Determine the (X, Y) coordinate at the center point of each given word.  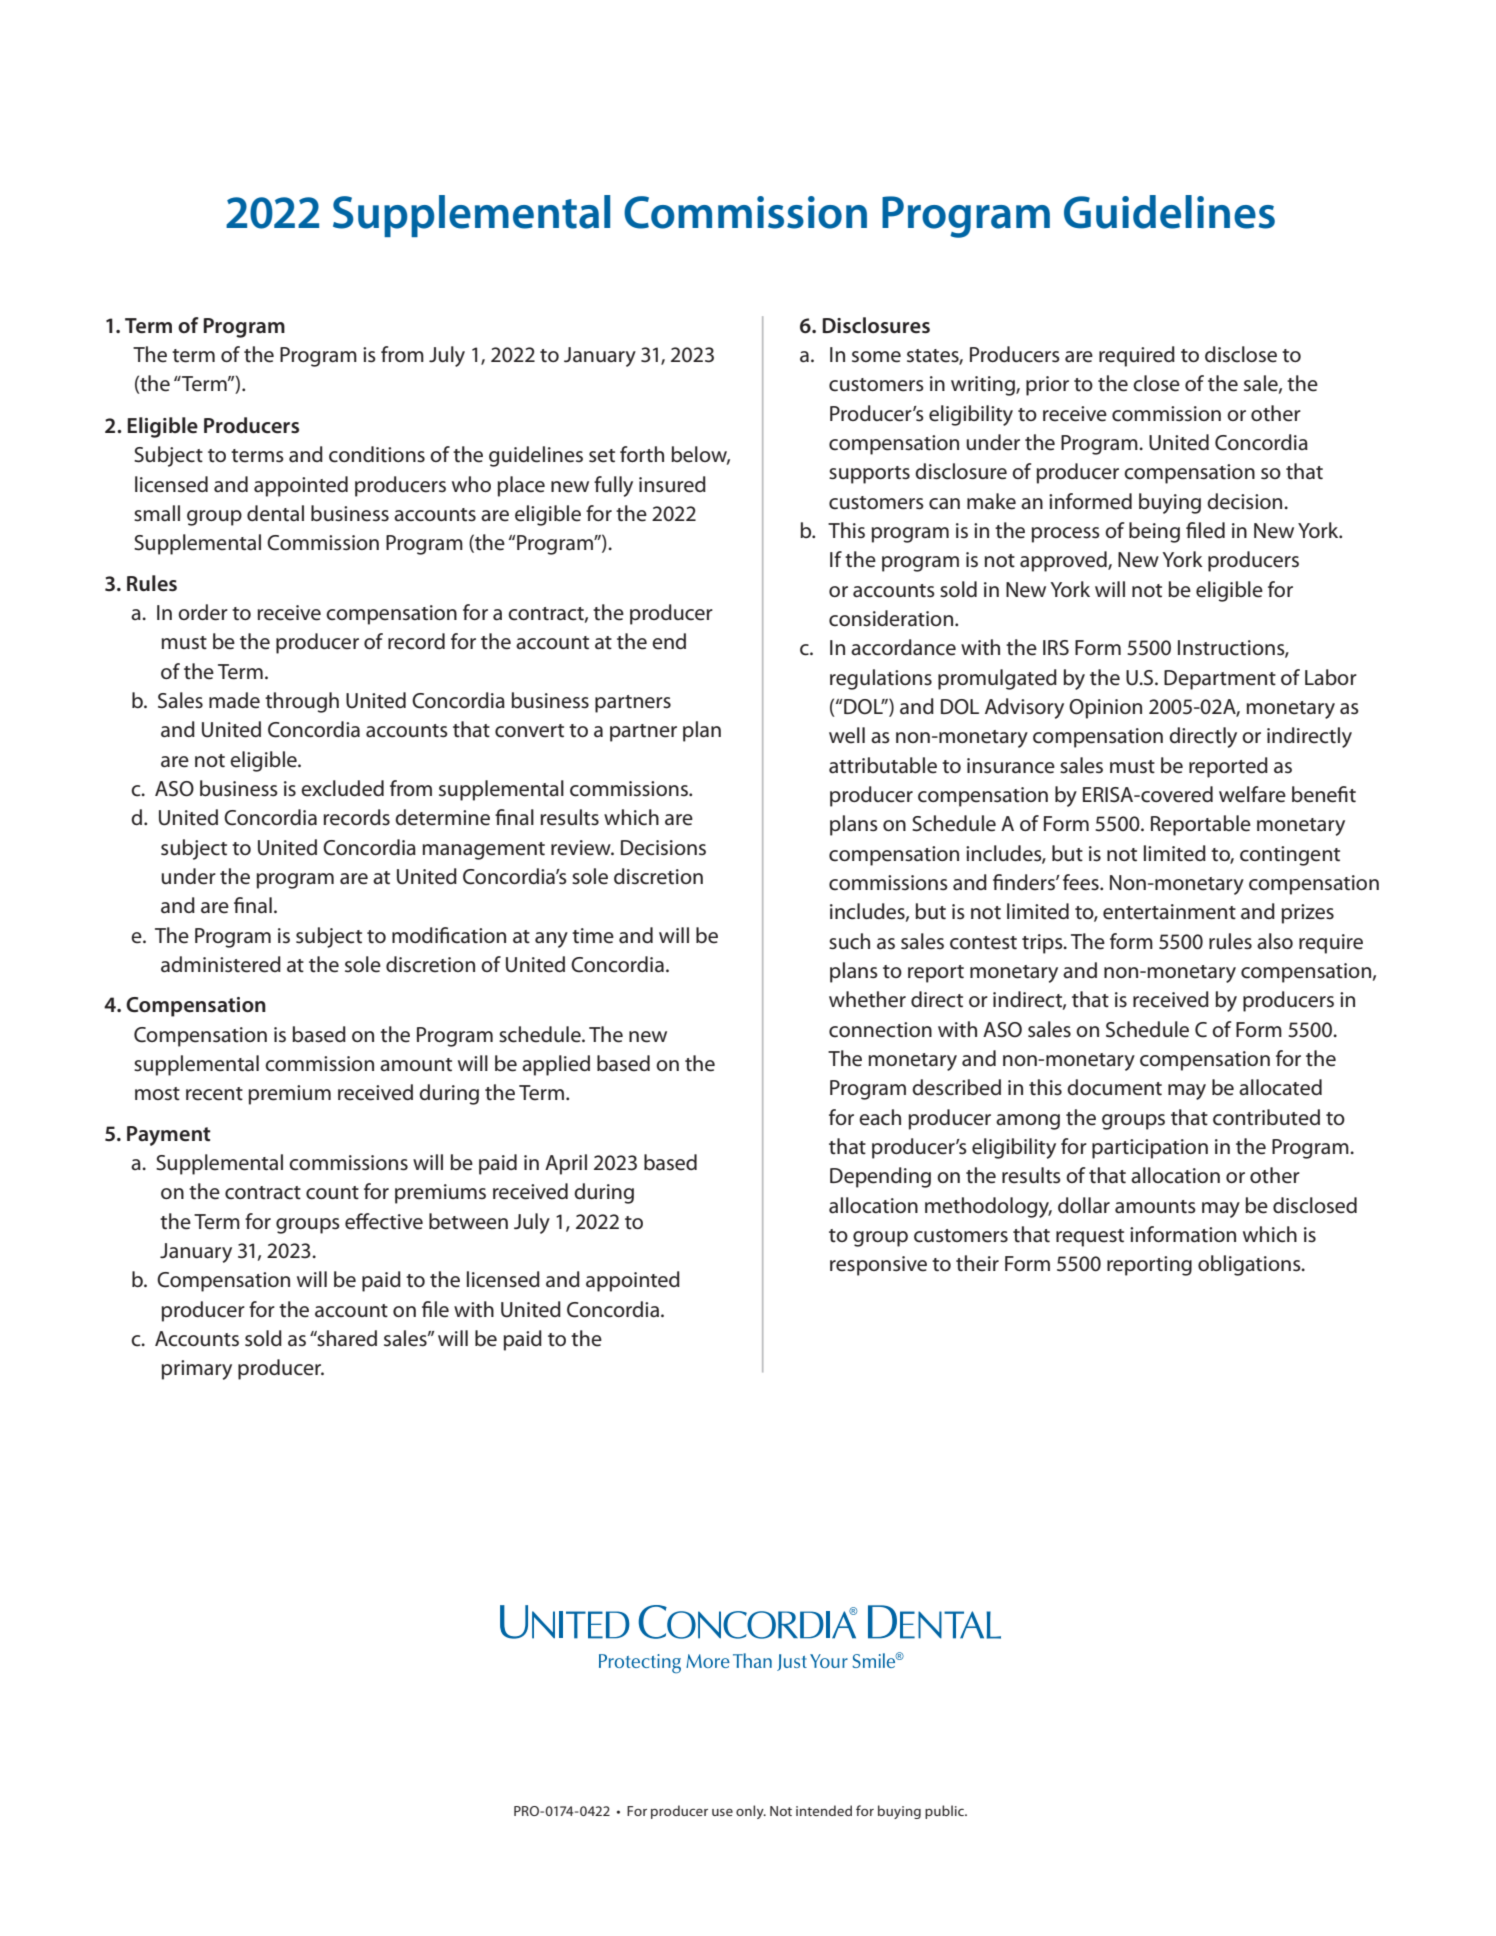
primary (196, 1370)
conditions (377, 454)
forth (642, 454)
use (722, 1812)
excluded (342, 788)
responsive (878, 1266)
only (751, 1812)
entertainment (1169, 912)
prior (1047, 386)
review (582, 848)
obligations (1250, 1265)
